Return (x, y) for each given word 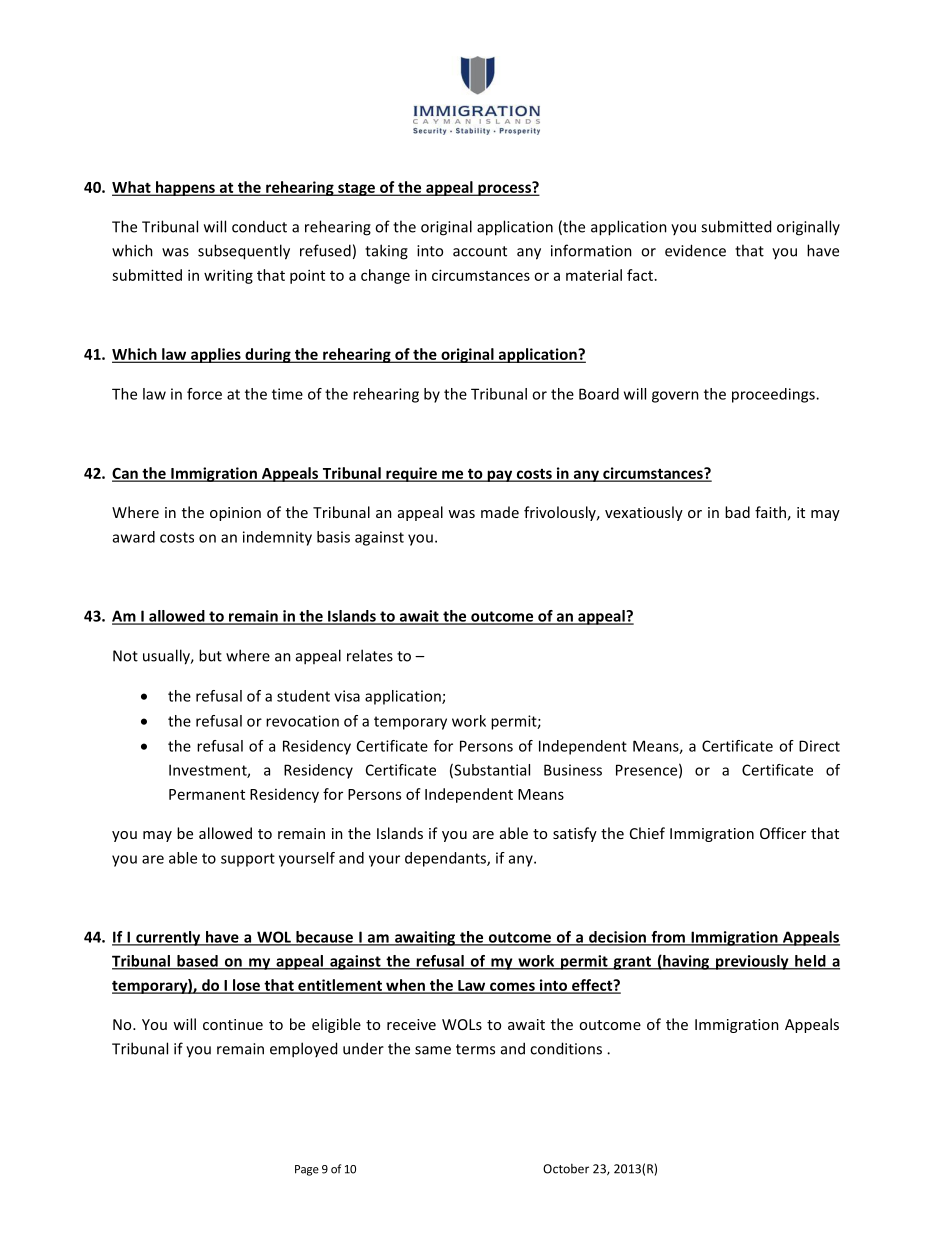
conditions (566, 1048)
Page (307, 1170)
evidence (695, 250)
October (566, 1169)
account (480, 251)
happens (185, 188)
